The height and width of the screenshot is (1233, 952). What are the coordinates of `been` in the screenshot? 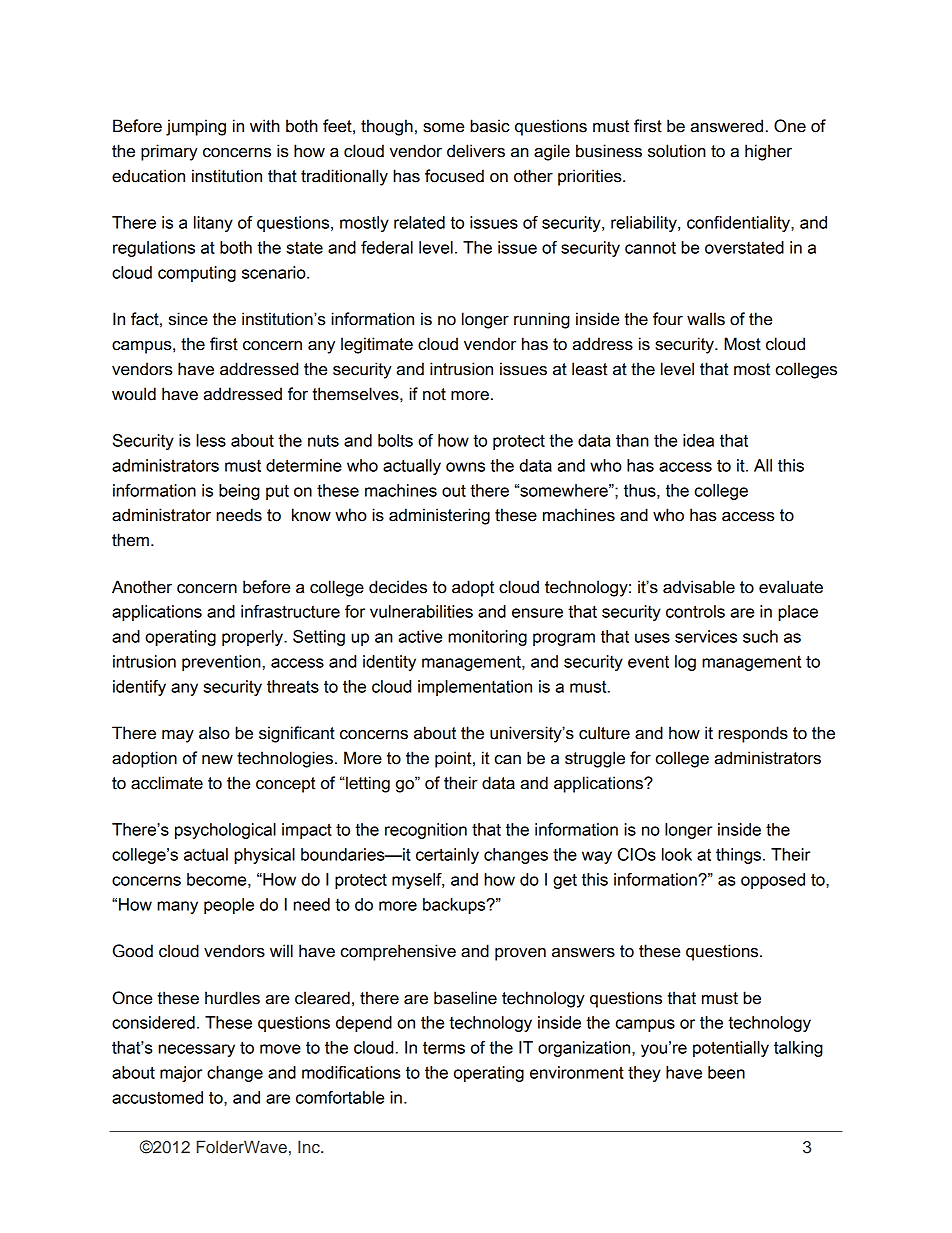 It's located at (726, 1072).
